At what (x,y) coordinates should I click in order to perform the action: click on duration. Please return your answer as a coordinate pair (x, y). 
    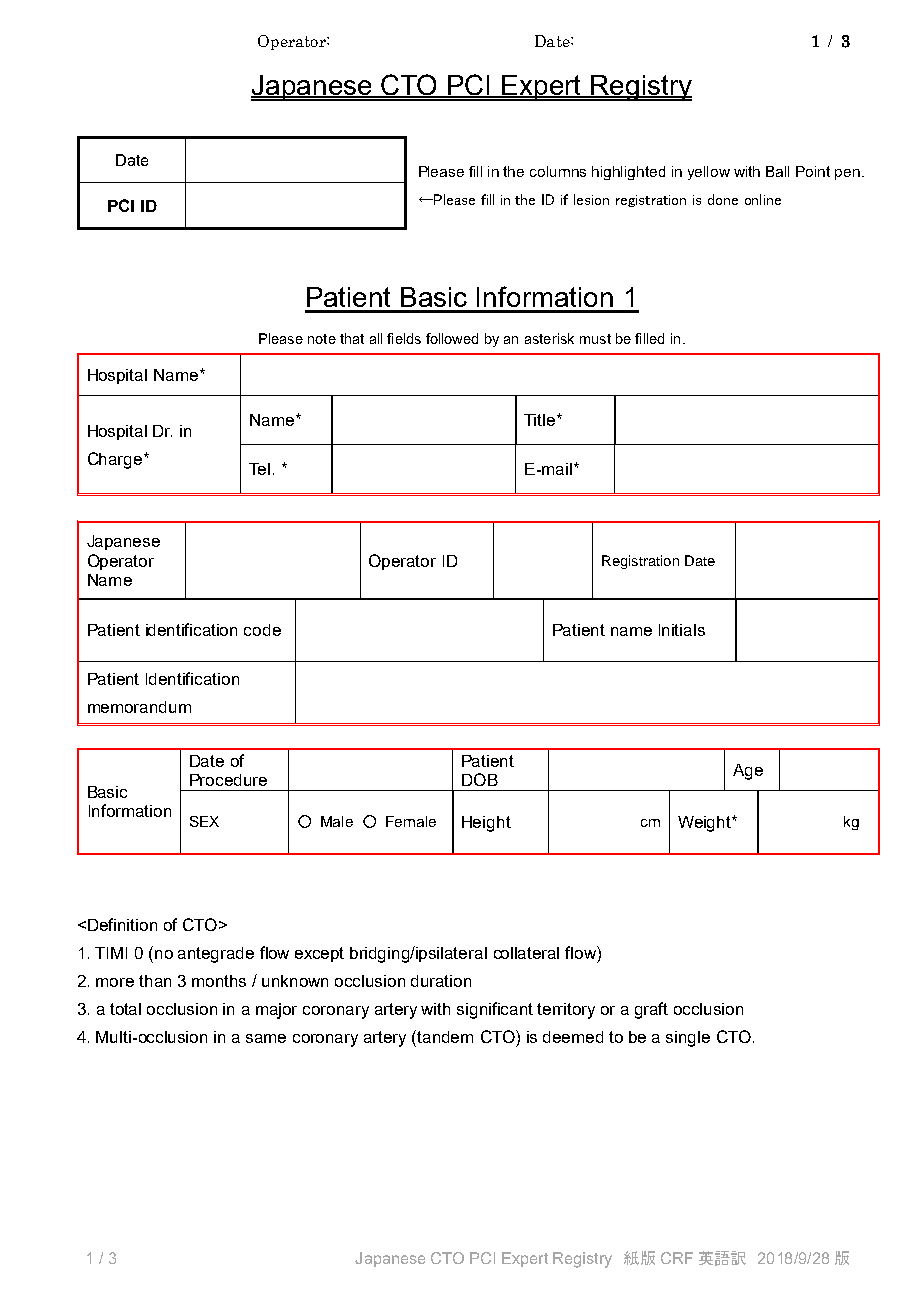
    Looking at the image, I should click on (441, 981).
